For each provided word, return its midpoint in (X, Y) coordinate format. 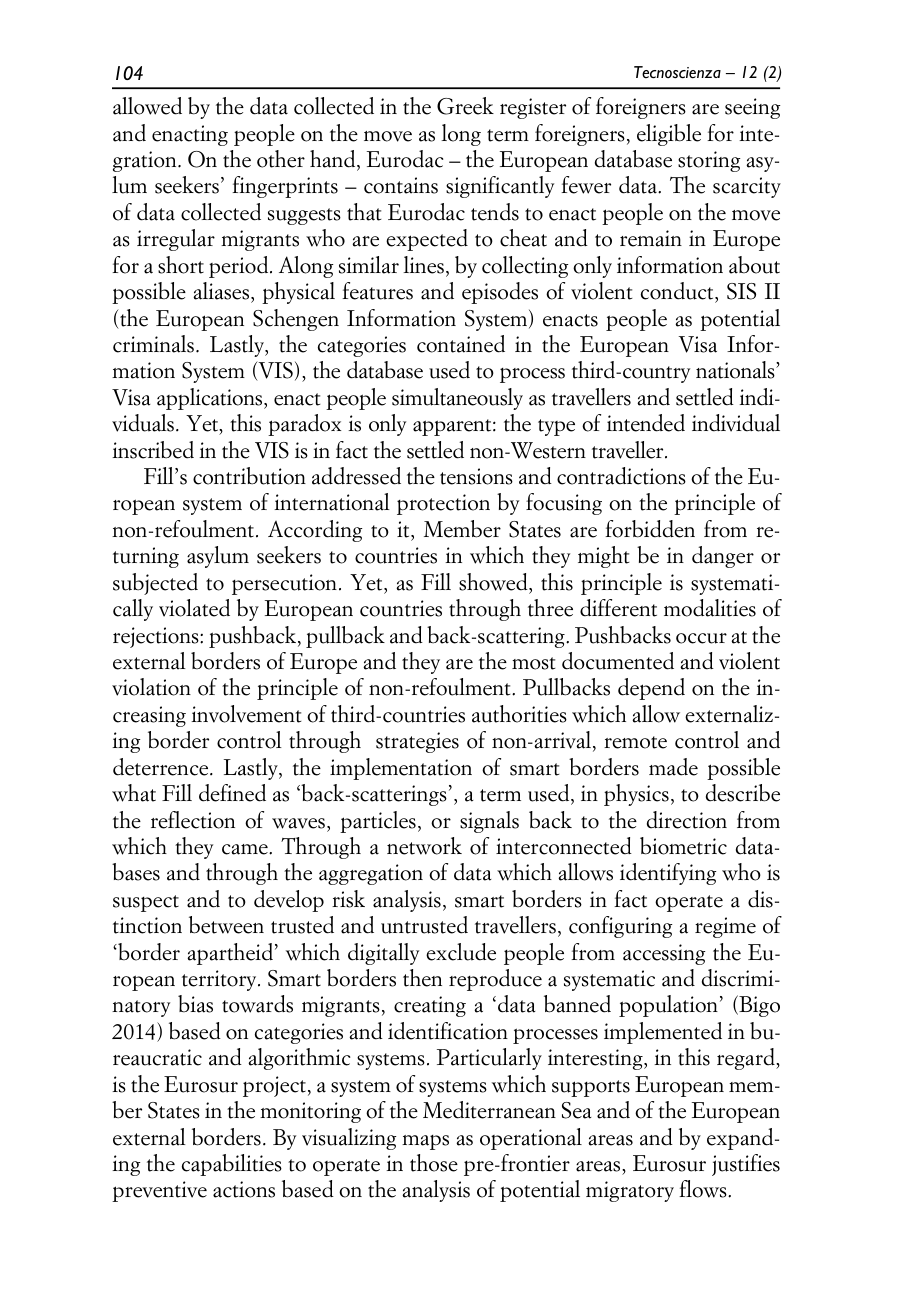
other (281, 159)
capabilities (232, 1165)
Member (462, 529)
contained (461, 344)
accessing (664, 954)
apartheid (230, 954)
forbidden (650, 529)
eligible (669, 135)
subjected (155, 584)
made (673, 767)
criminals (153, 344)
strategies (417, 742)
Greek (465, 106)
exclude (461, 952)
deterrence (162, 767)
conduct (678, 291)
